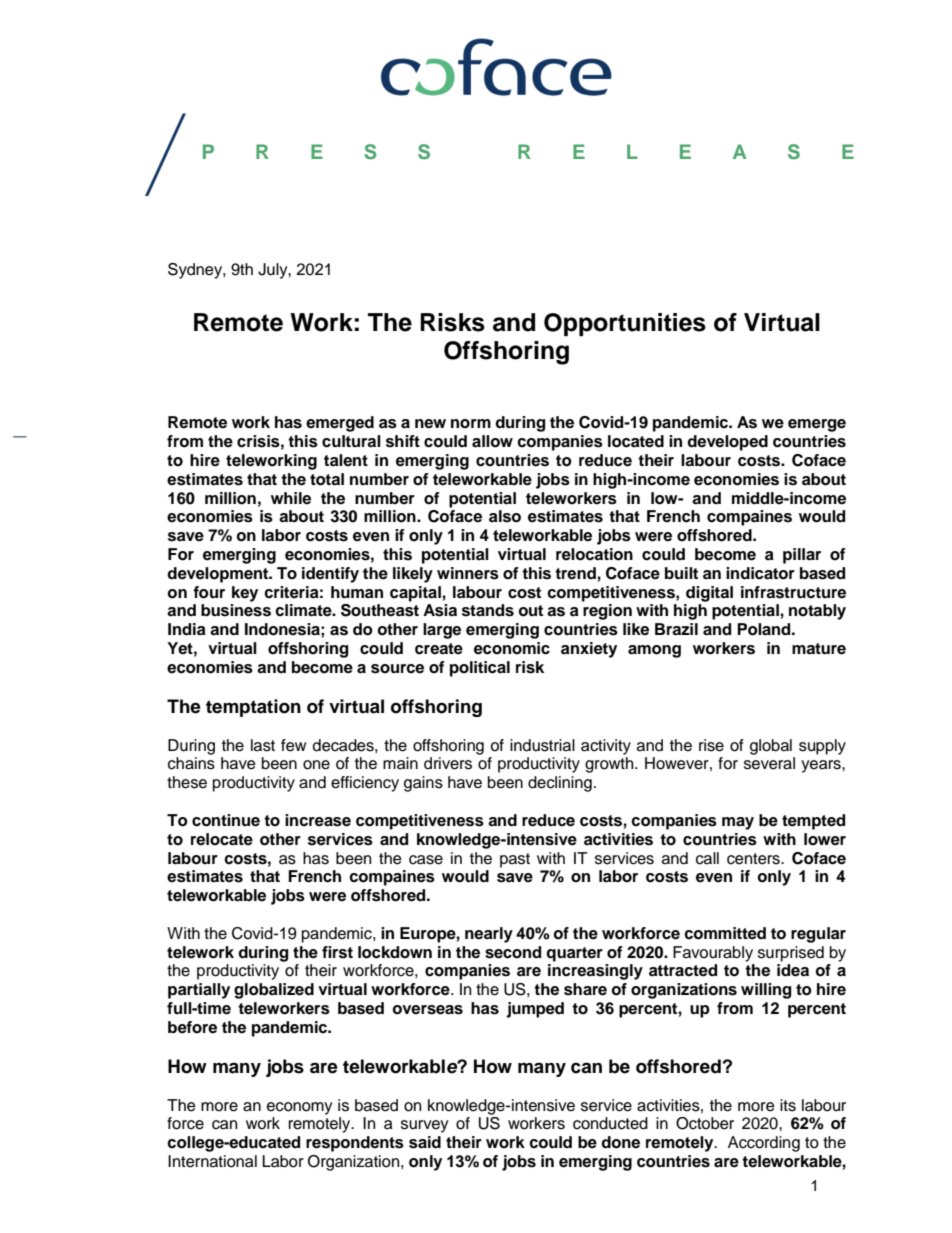 The height and width of the document is (1233, 952). Describe the element at coordinates (300, 1108) in the document. I see `economy` at that location.
